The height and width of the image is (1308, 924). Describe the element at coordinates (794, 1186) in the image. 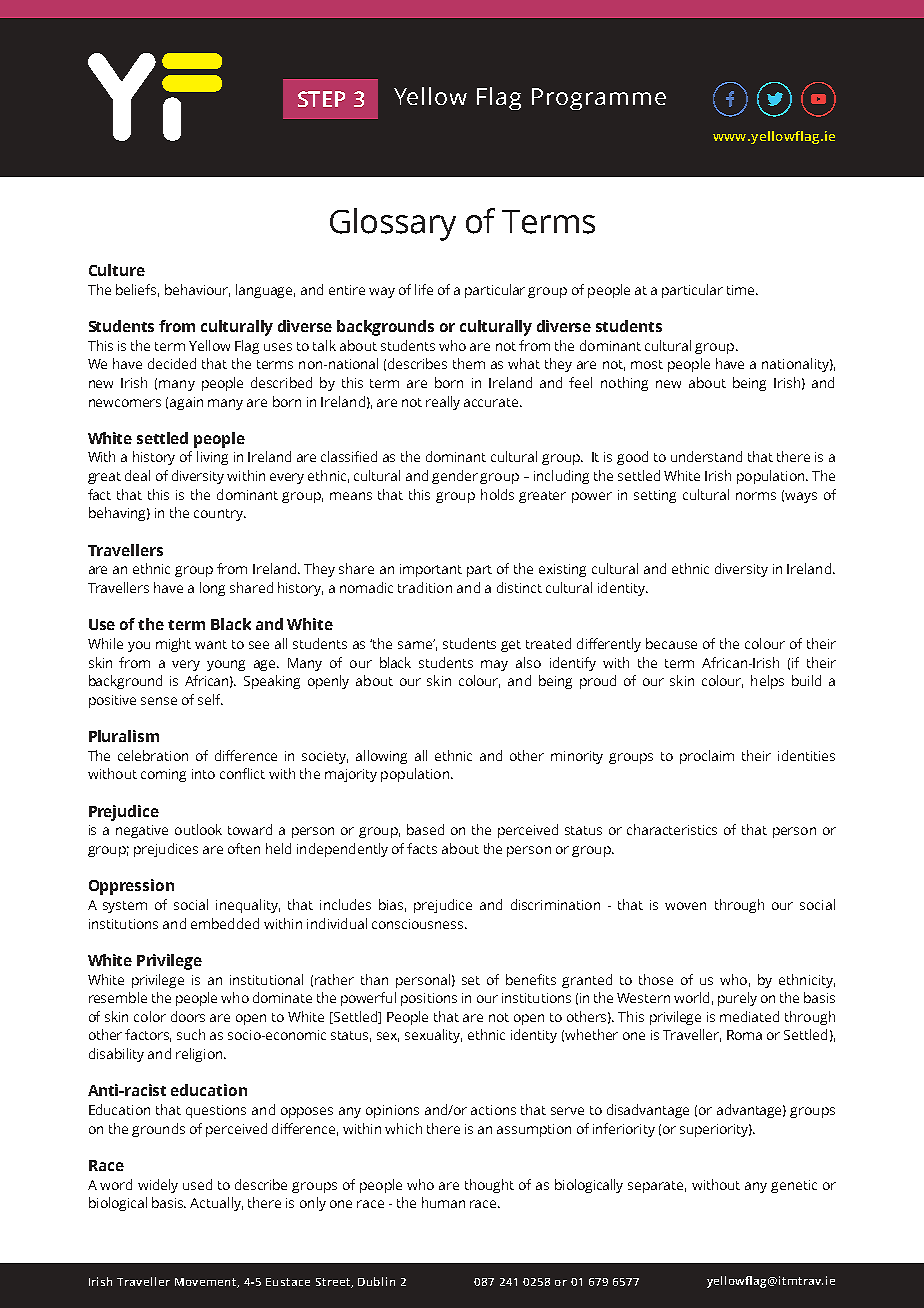

I see `genetic` at that location.
